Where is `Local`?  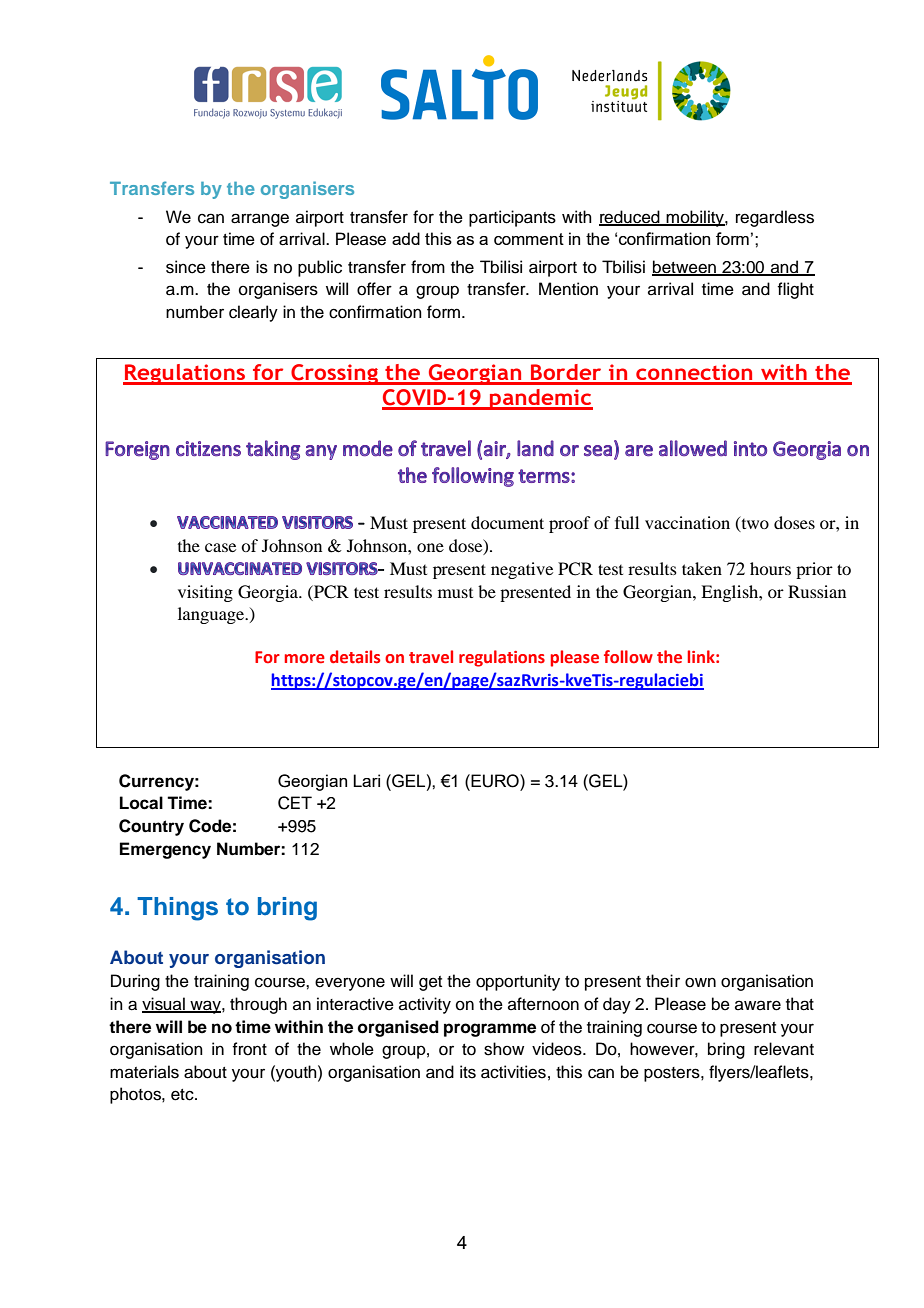 Local is located at coordinates (141, 803).
